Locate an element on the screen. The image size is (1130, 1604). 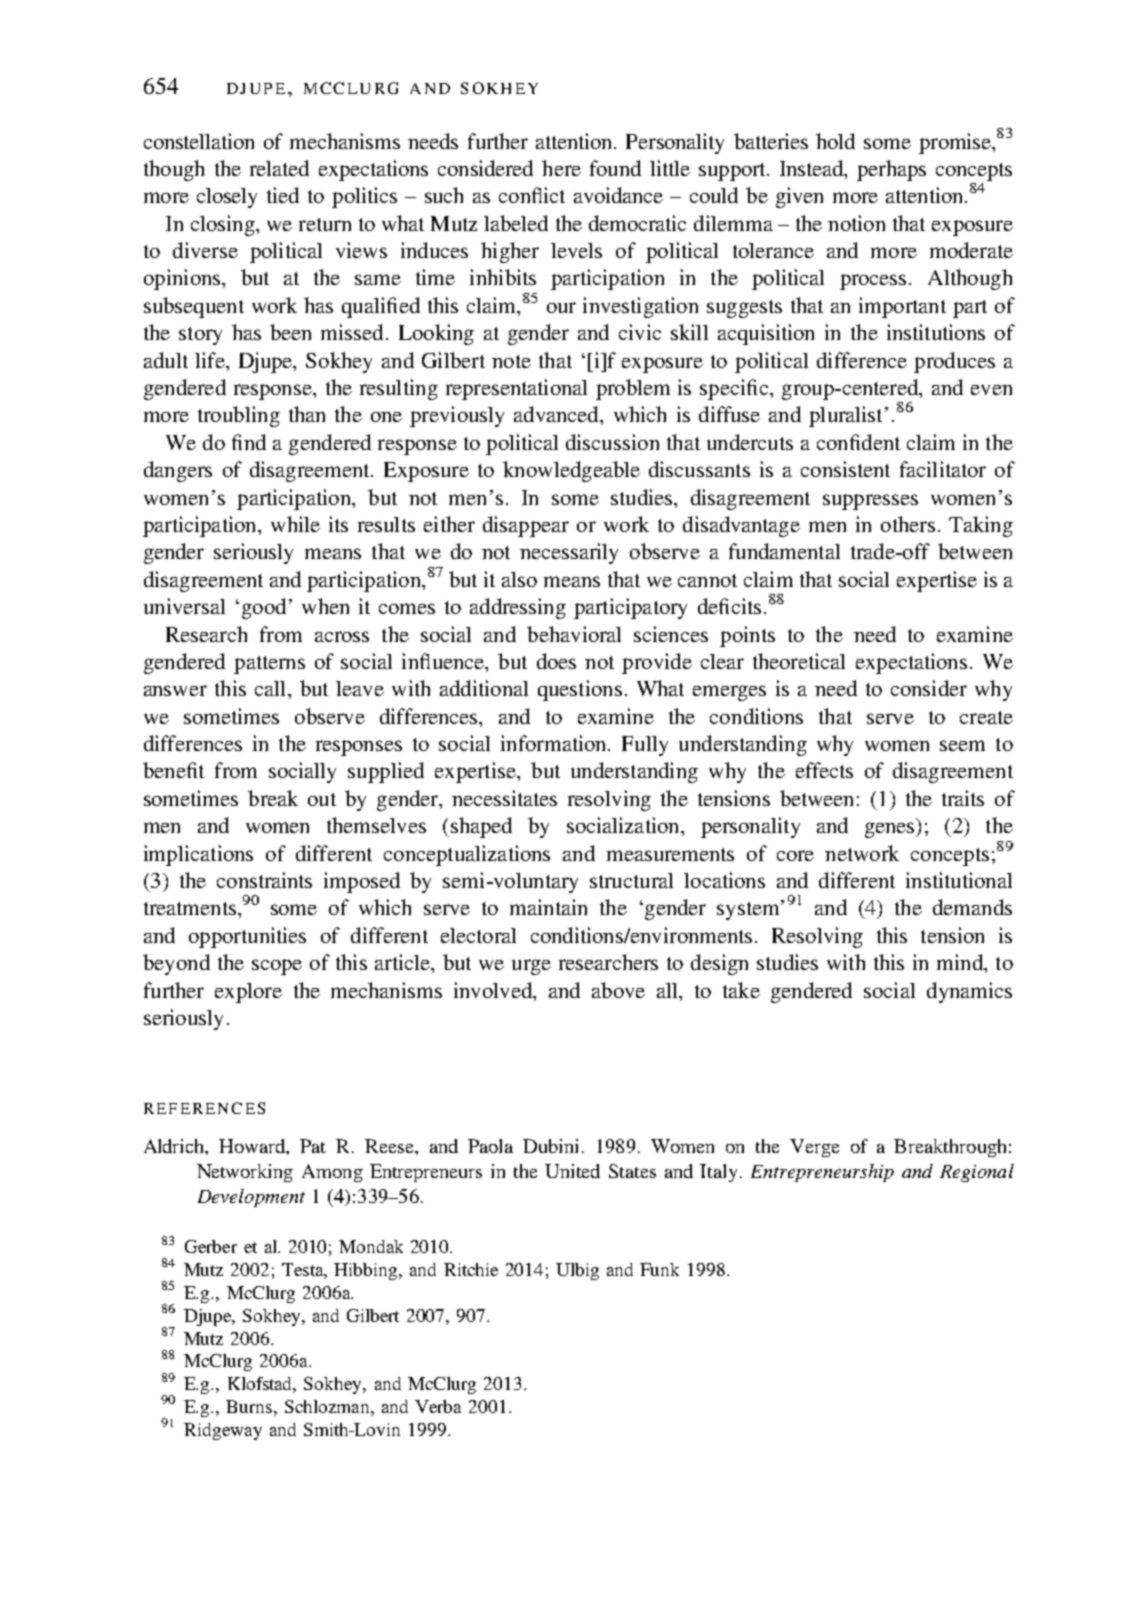
maintain is located at coordinates (548, 907).
